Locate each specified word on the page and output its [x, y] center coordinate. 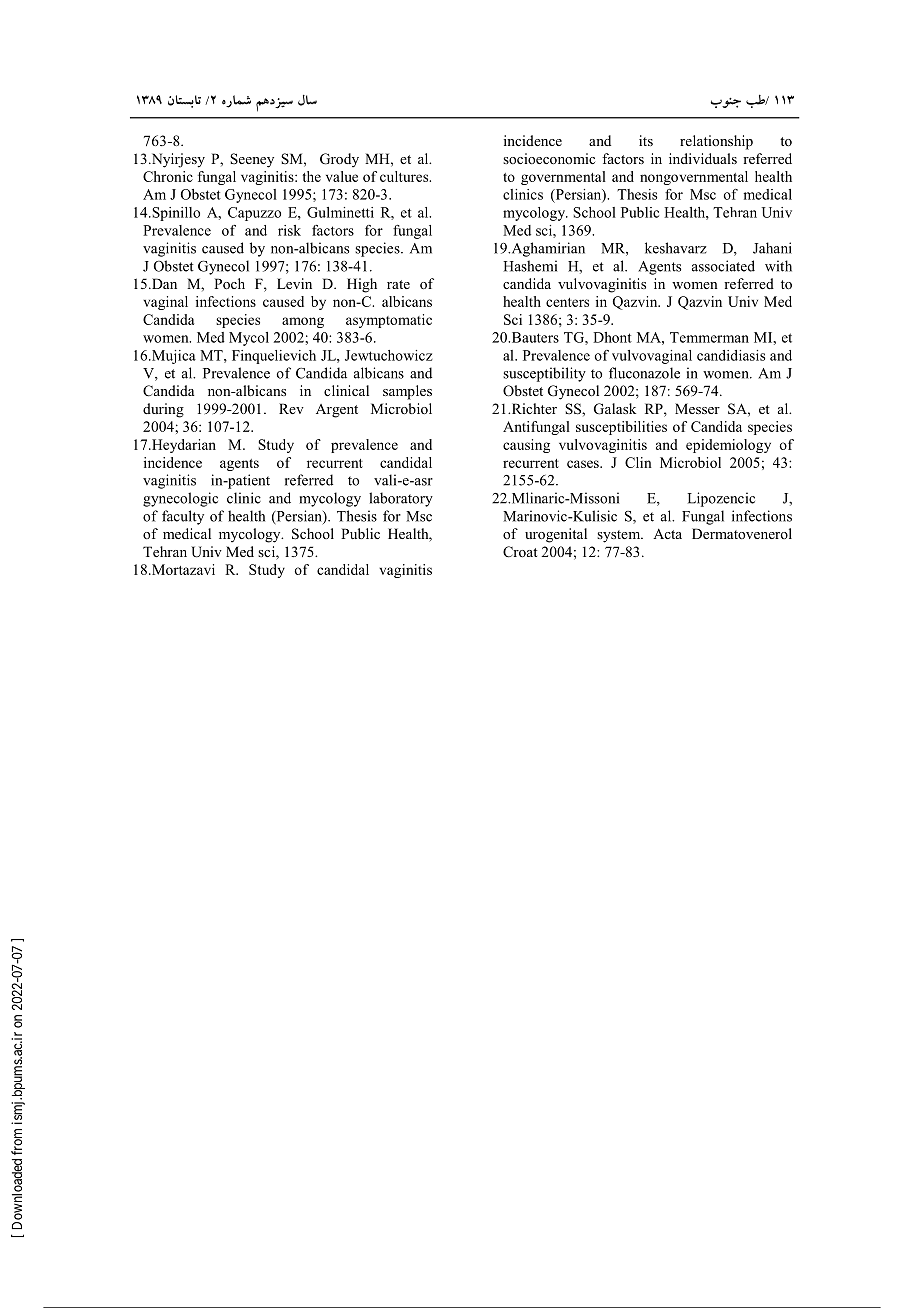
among [303, 322]
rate [398, 284]
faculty [183, 517]
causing [526, 446]
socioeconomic [549, 158]
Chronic [168, 176]
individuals [703, 158]
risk [289, 230]
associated [723, 266]
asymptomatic [389, 321]
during [163, 410]
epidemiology [728, 446]
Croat [520, 552]
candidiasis [731, 355]
